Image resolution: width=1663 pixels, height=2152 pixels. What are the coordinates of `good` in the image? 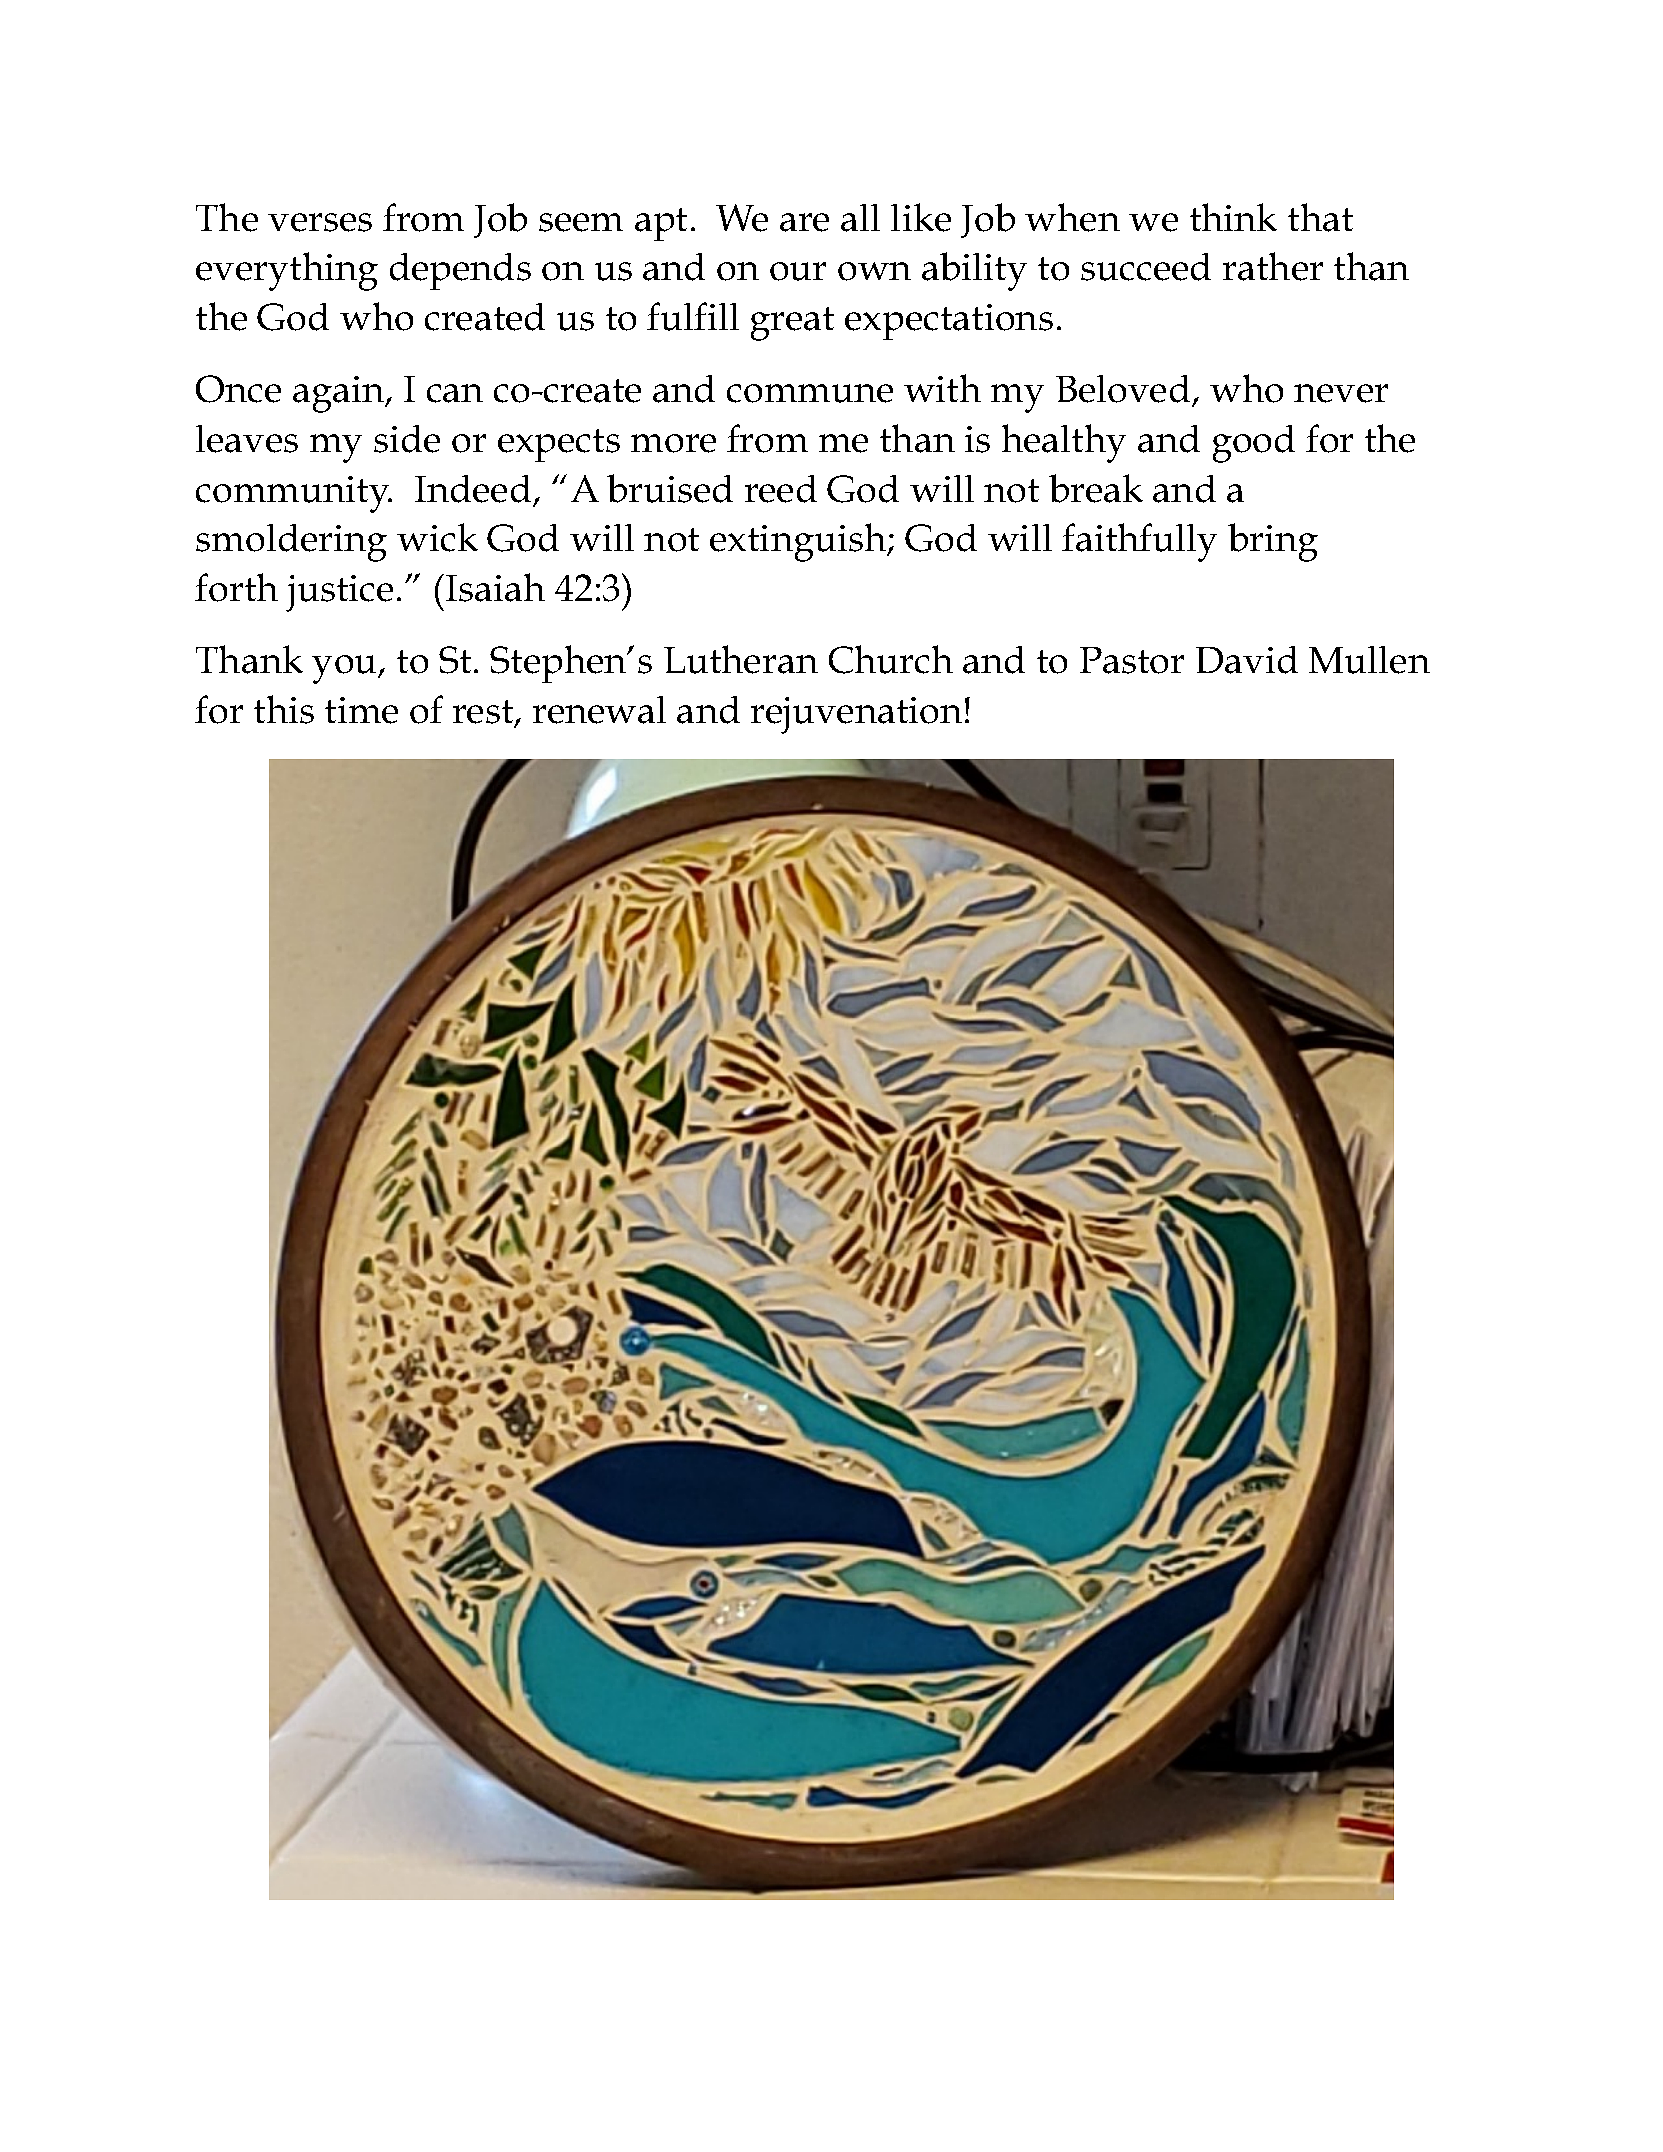 It's located at (1254, 444).
